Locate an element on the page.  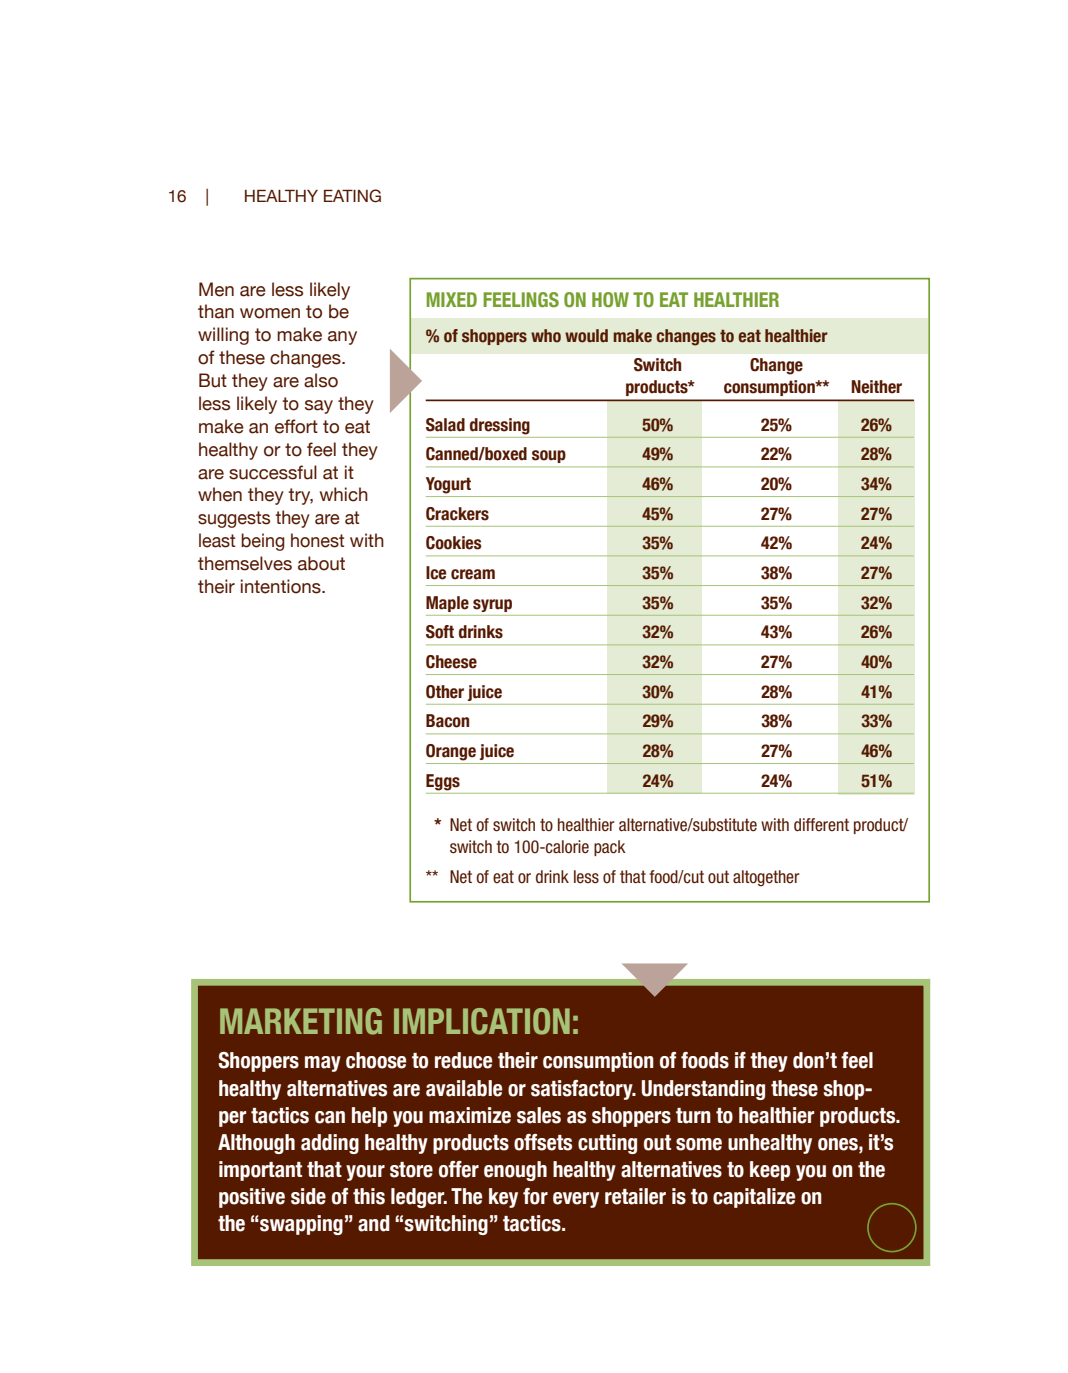
important is located at coordinates (260, 1171).
